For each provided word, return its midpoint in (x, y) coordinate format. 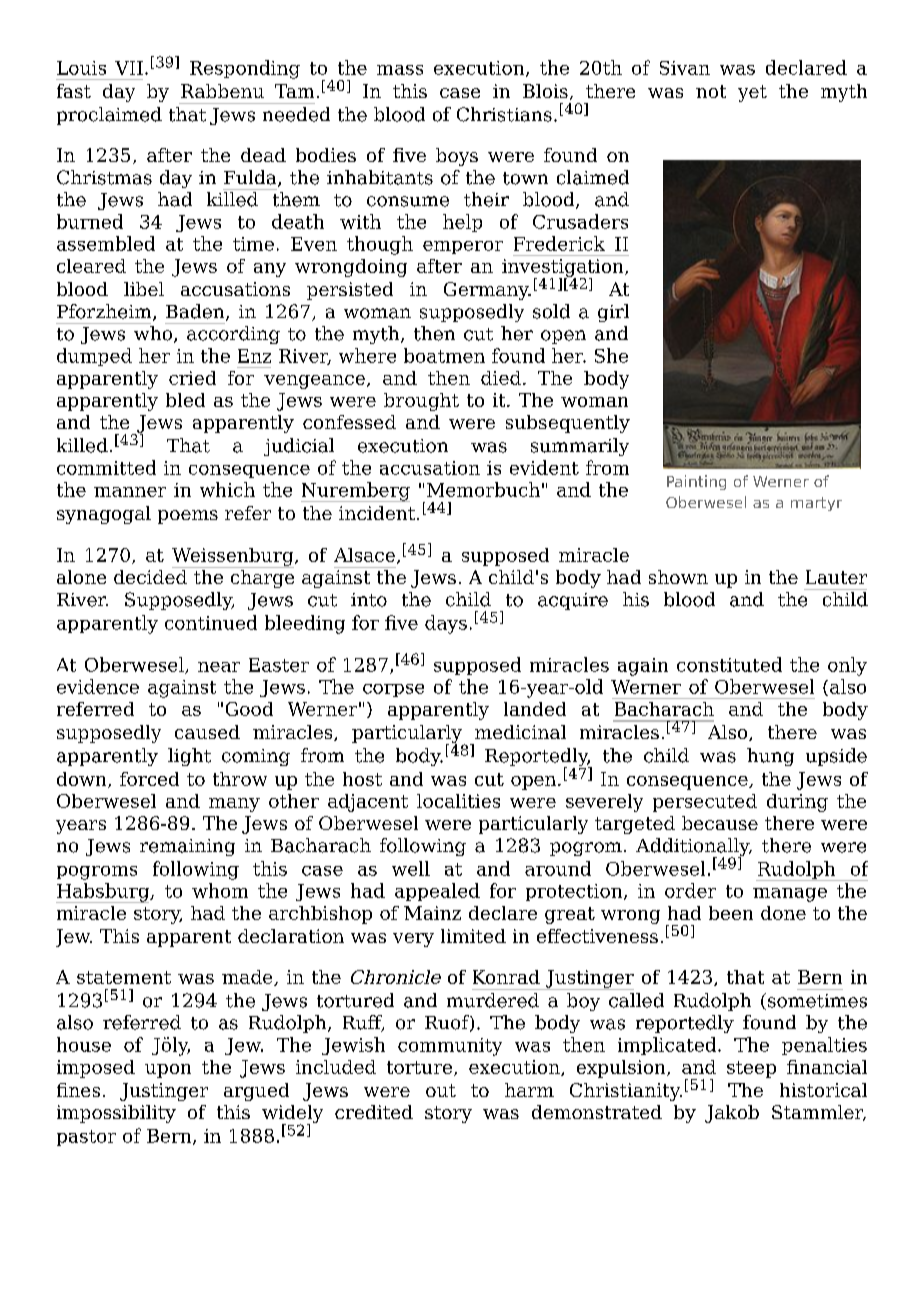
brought (421, 402)
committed (106, 467)
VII (129, 68)
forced (149, 779)
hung (770, 757)
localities (458, 801)
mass (400, 70)
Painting (696, 482)
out (441, 1090)
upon (168, 1071)
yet (752, 93)
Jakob (732, 1114)
